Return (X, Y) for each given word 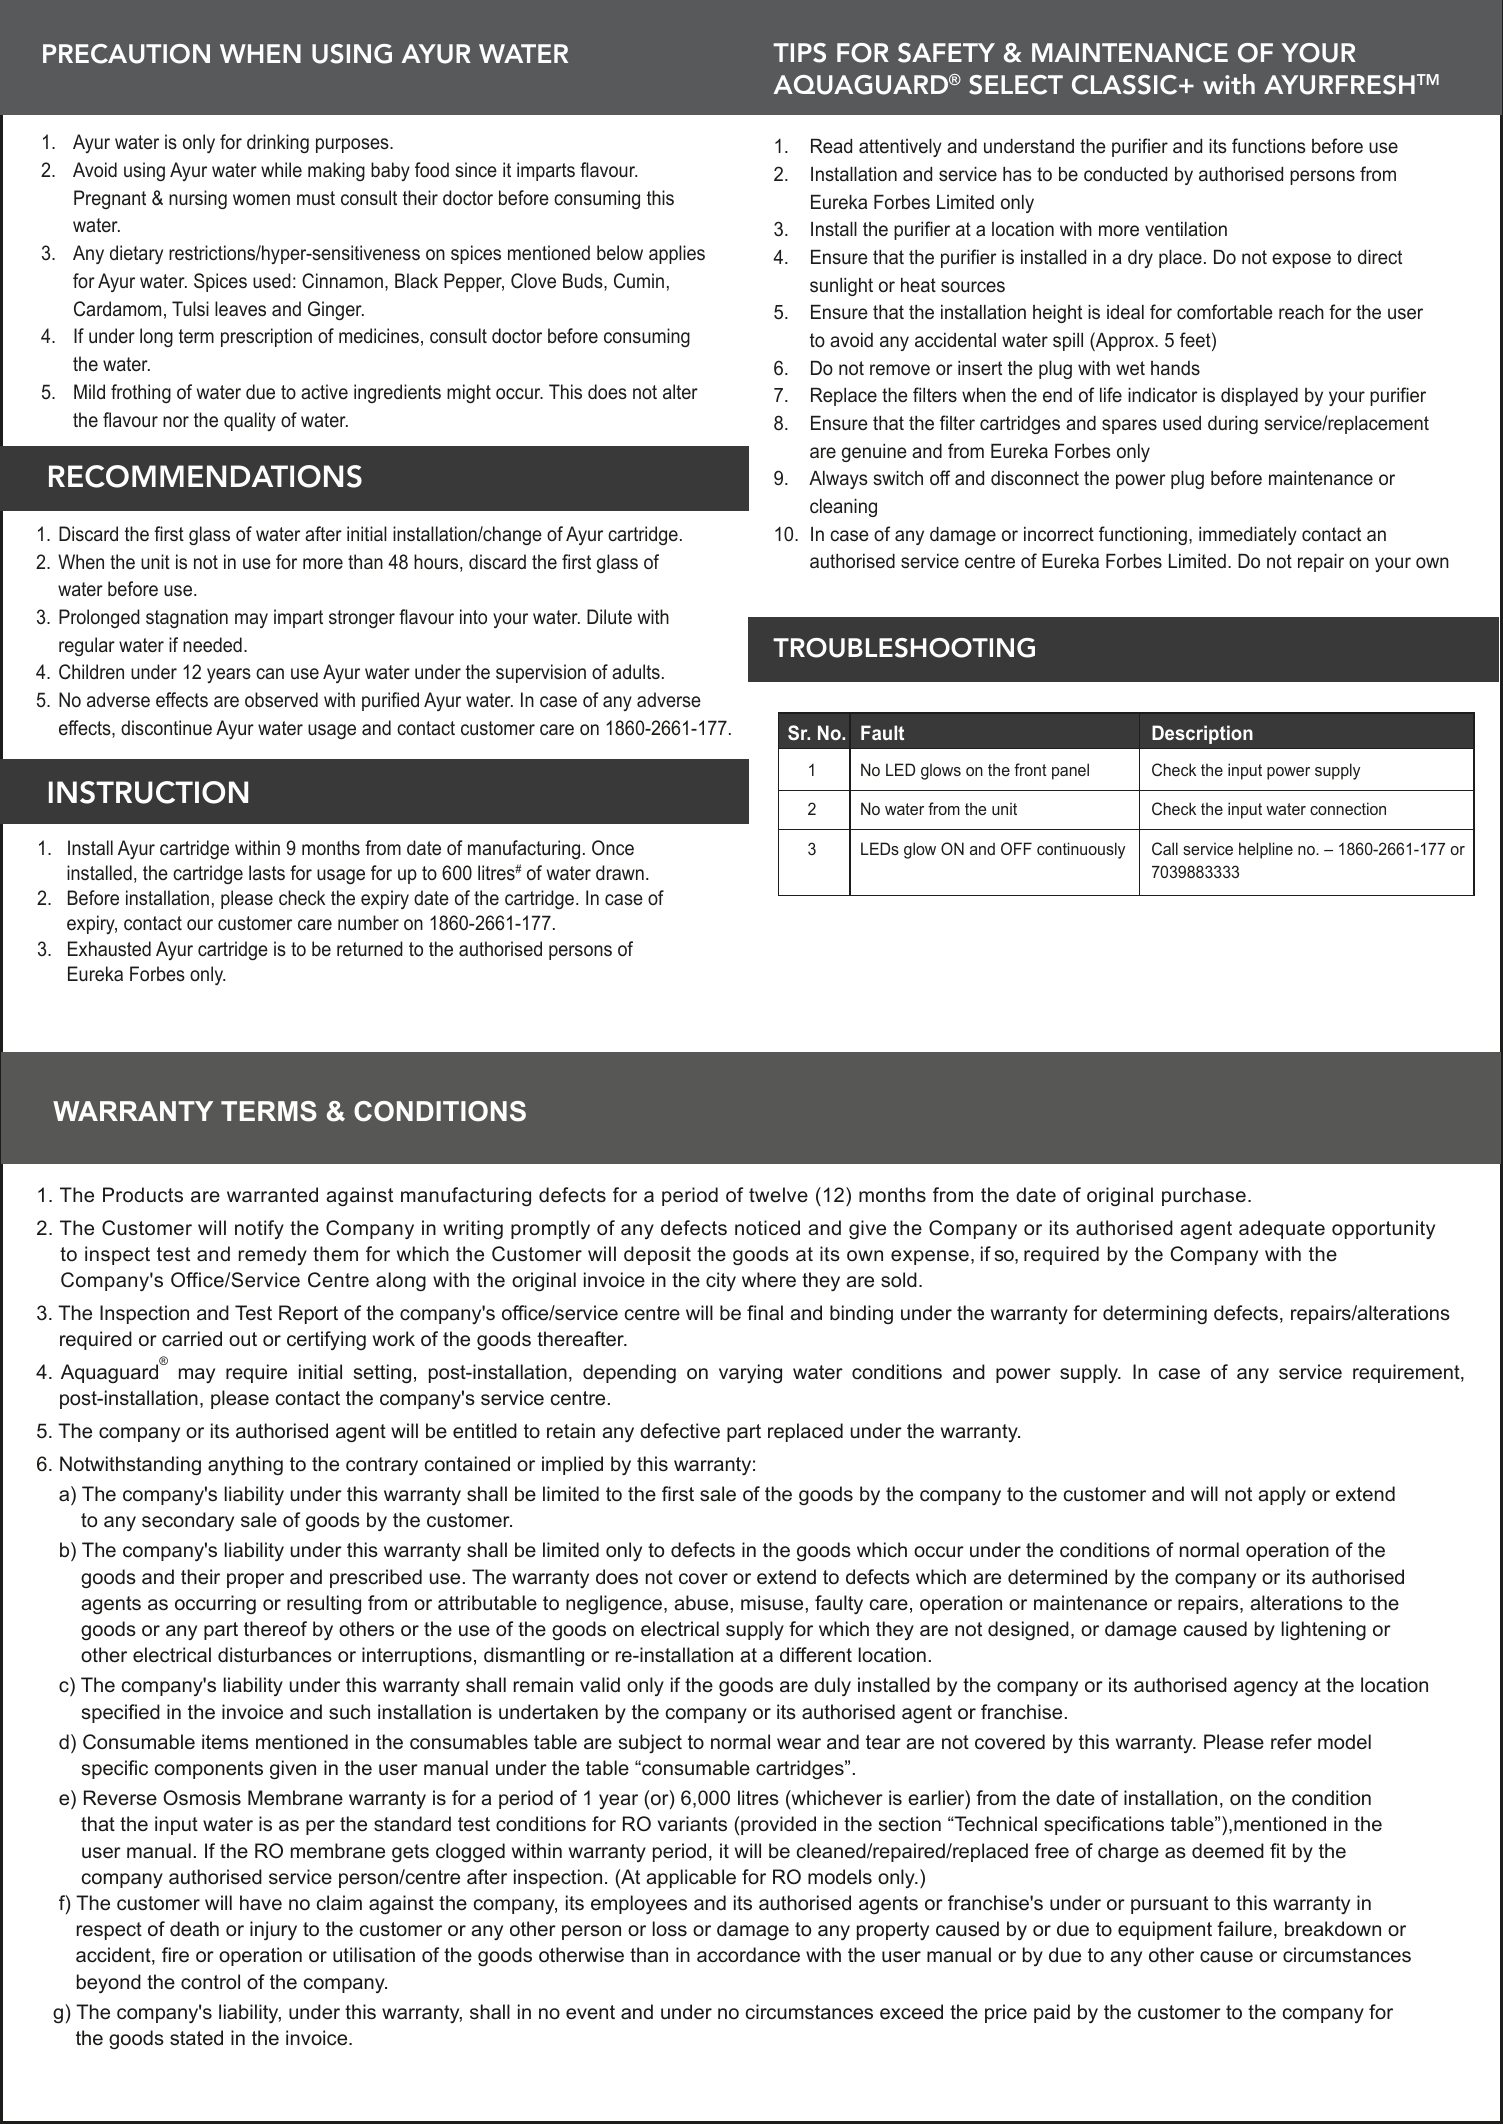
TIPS (799, 53)
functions (1268, 145)
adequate (1282, 1229)
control (210, 1982)
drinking (278, 143)
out (243, 1339)
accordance (748, 1955)
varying (750, 1374)
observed (281, 699)
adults (636, 671)
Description (1202, 734)
